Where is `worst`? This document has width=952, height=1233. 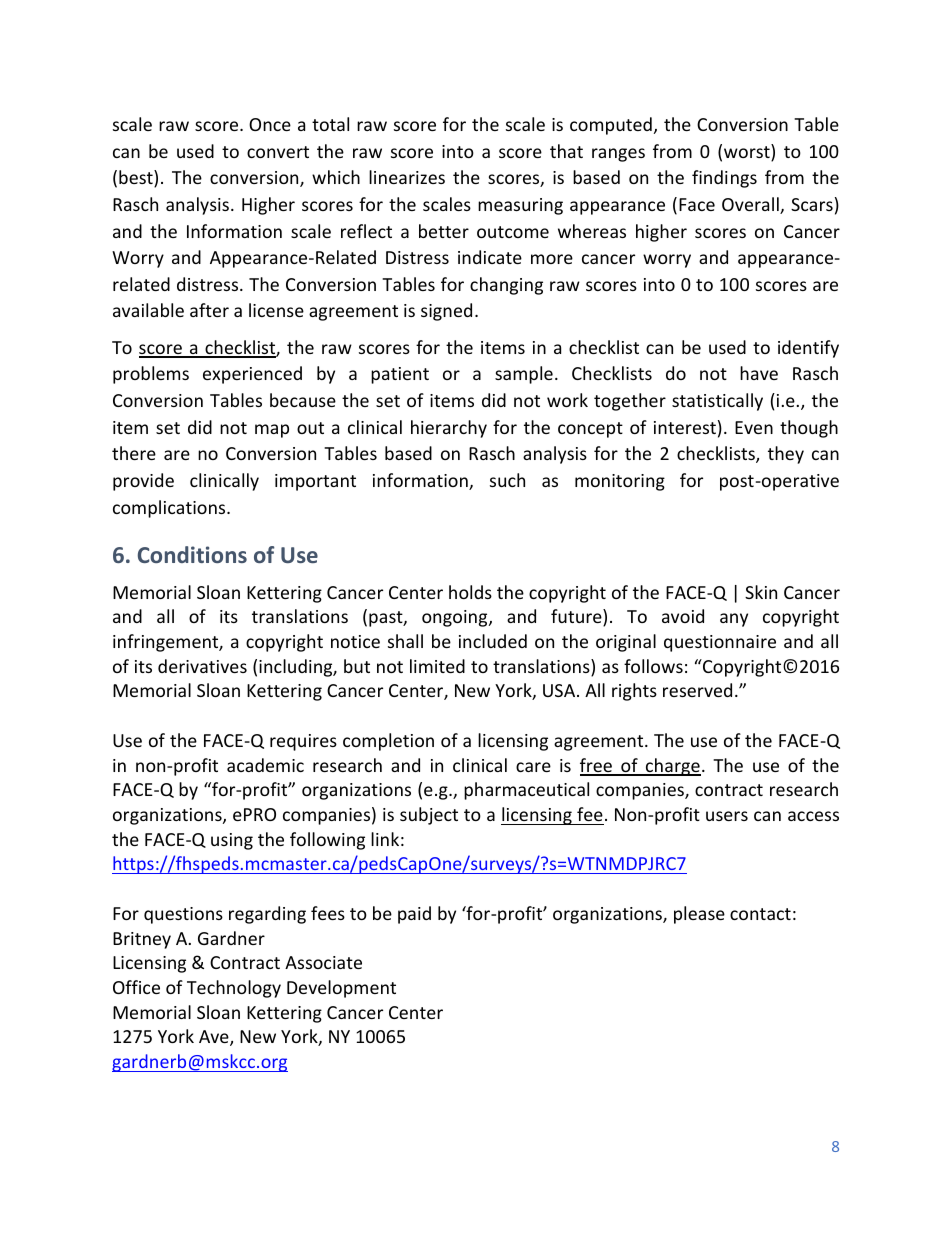 worst is located at coordinates (748, 152).
